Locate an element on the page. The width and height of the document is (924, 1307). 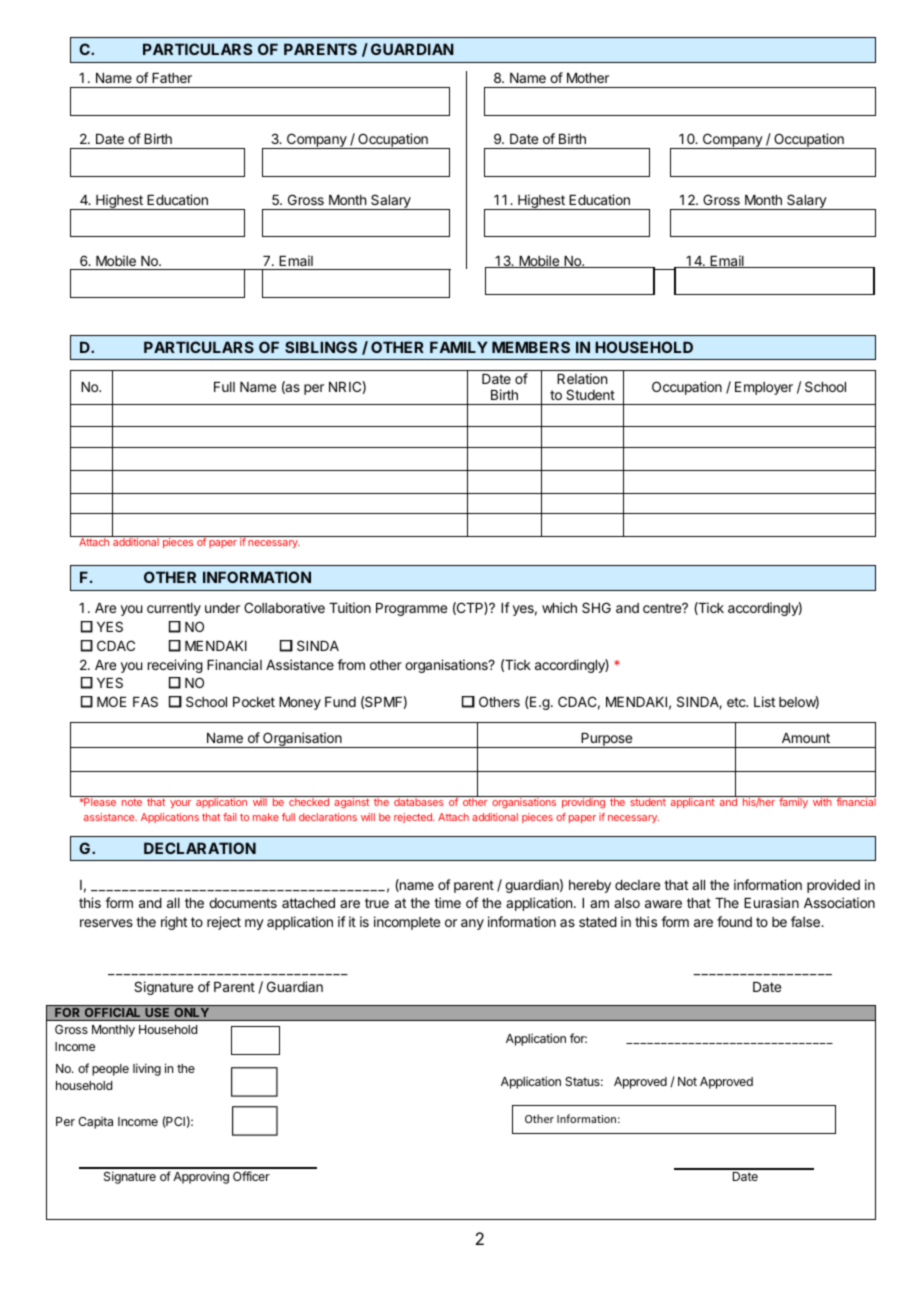
Employer is located at coordinates (764, 388).
